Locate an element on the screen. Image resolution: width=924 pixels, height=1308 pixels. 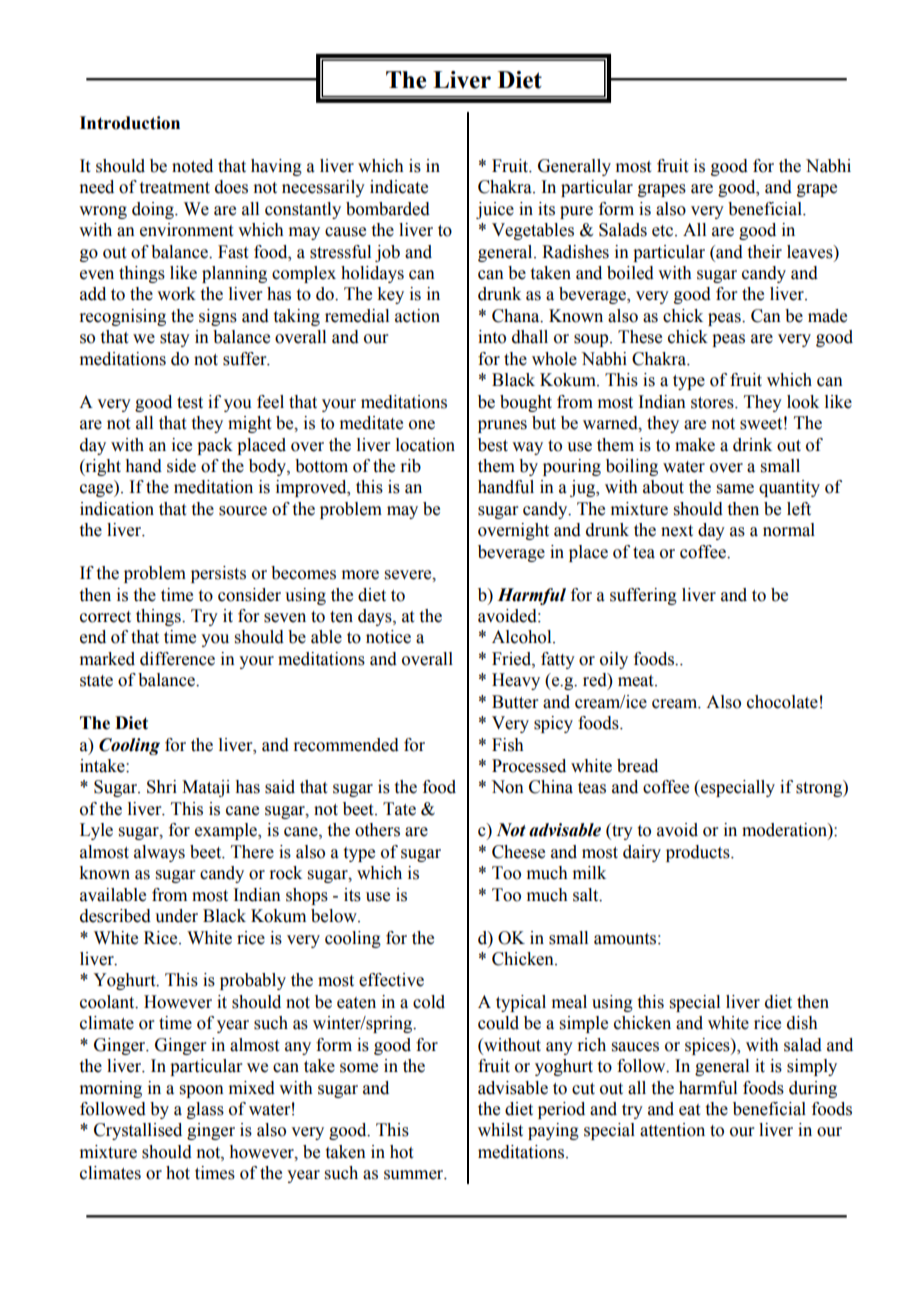
chocolate is located at coordinates (782, 702).
